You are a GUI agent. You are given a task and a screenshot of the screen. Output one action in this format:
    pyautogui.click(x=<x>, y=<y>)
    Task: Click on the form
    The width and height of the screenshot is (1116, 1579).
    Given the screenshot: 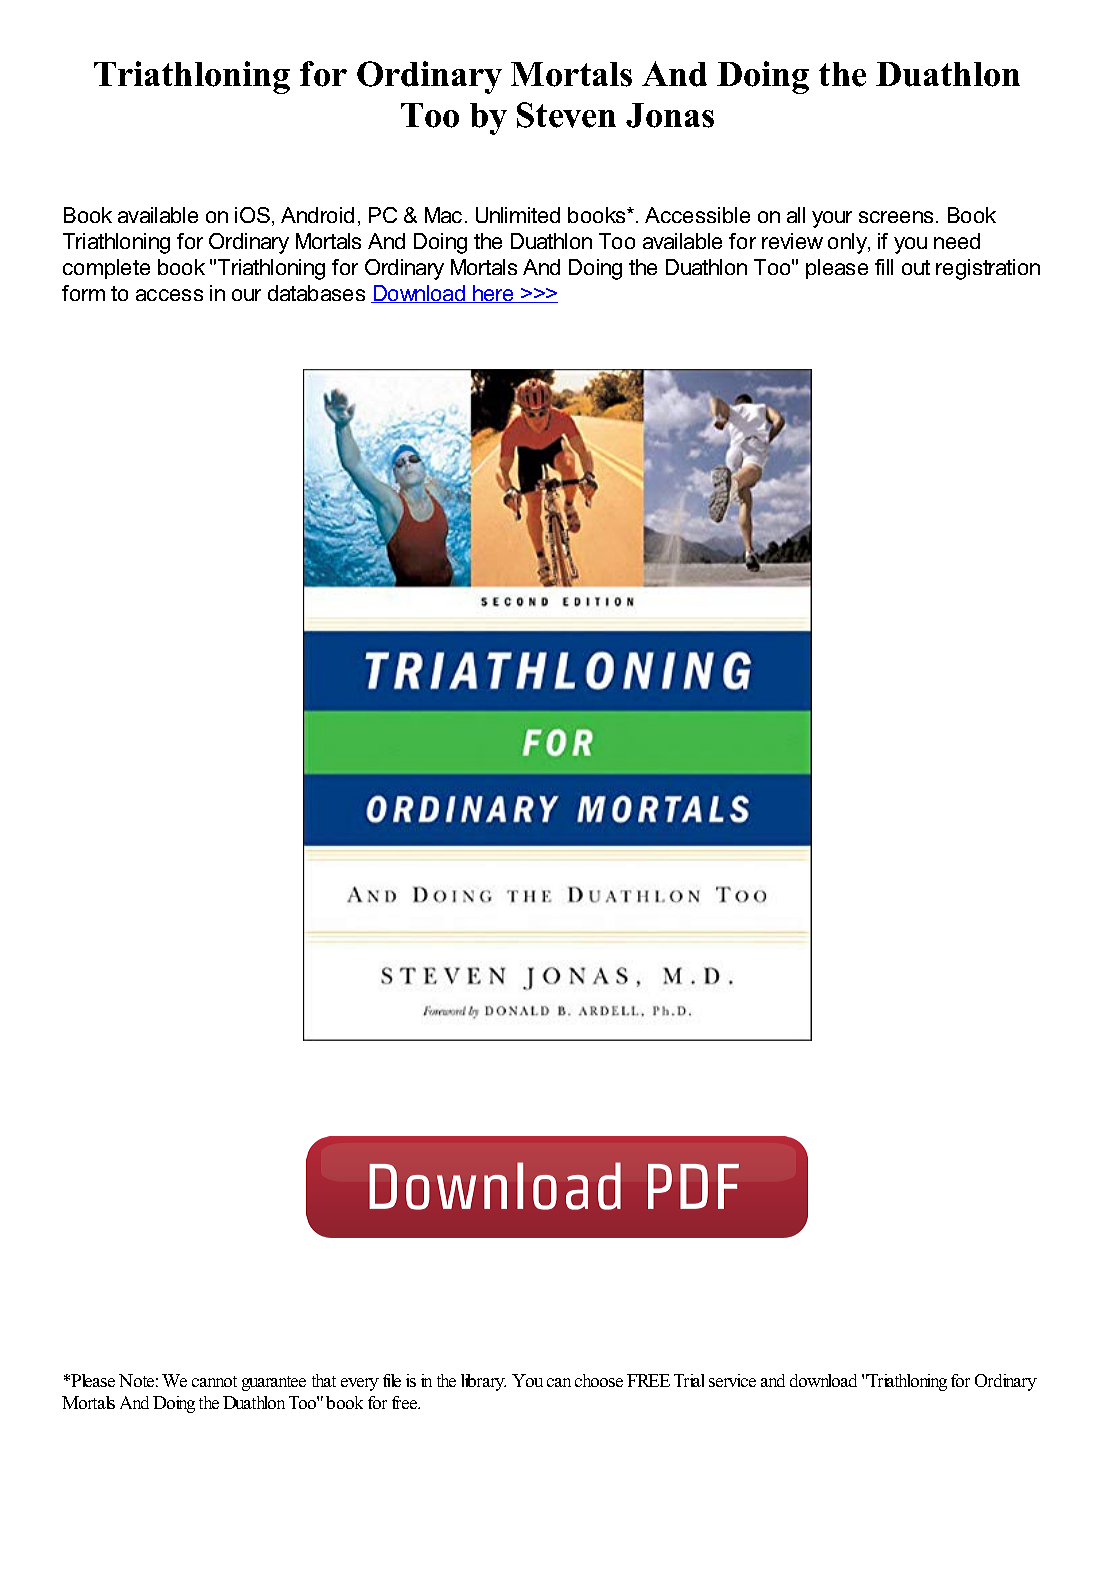 What is the action you would take?
    pyautogui.click(x=83, y=293)
